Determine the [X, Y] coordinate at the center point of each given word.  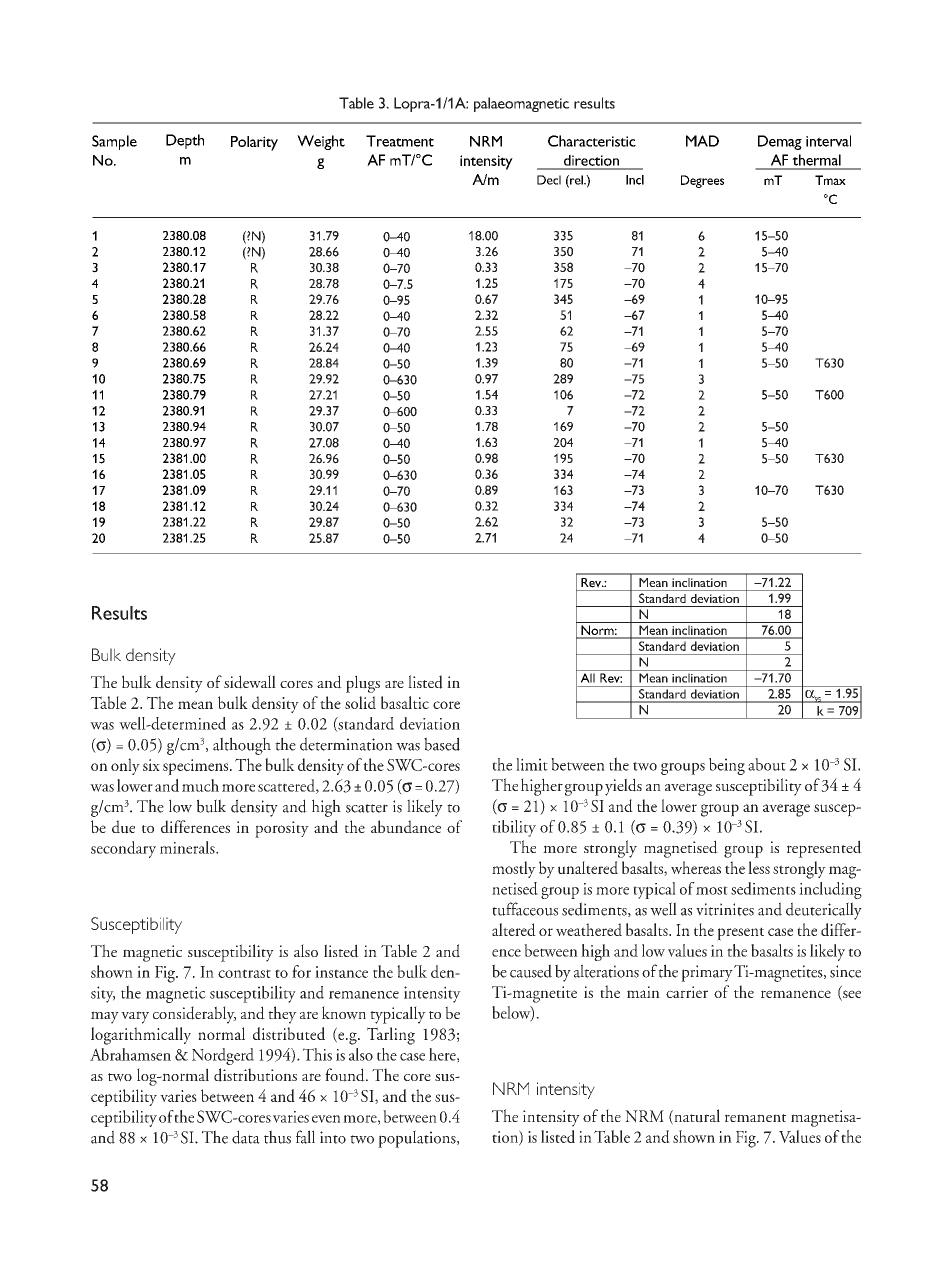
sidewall [250, 682]
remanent [755, 1118]
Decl [549, 180]
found [346, 1075]
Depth [185, 141]
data [246, 1137]
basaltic [405, 702]
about [767, 764]
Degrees [702, 181]
